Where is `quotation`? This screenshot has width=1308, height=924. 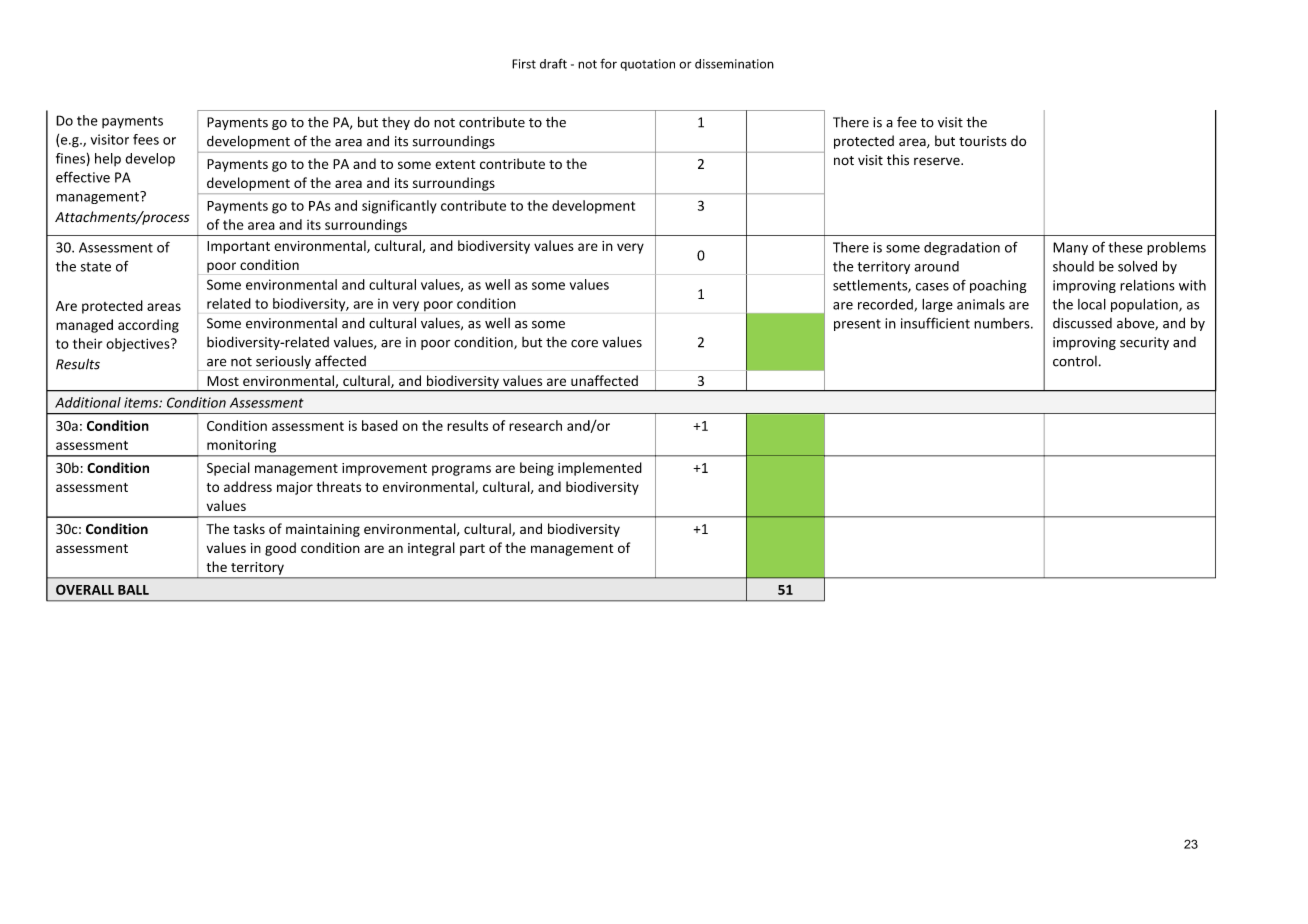 quotation is located at coordinates (647, 65).
